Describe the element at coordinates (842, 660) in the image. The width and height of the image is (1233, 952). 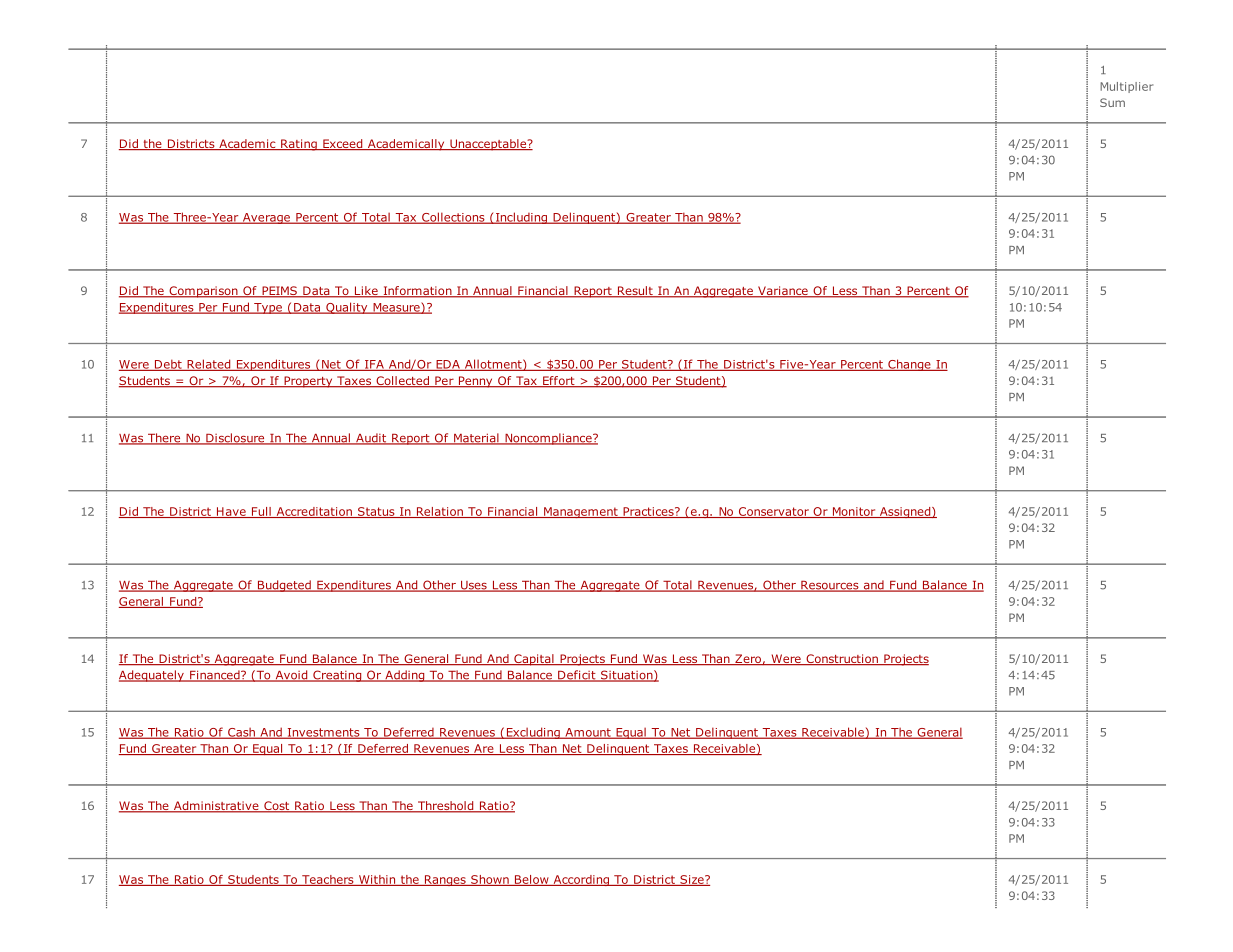
I see `Construction` at that location.
